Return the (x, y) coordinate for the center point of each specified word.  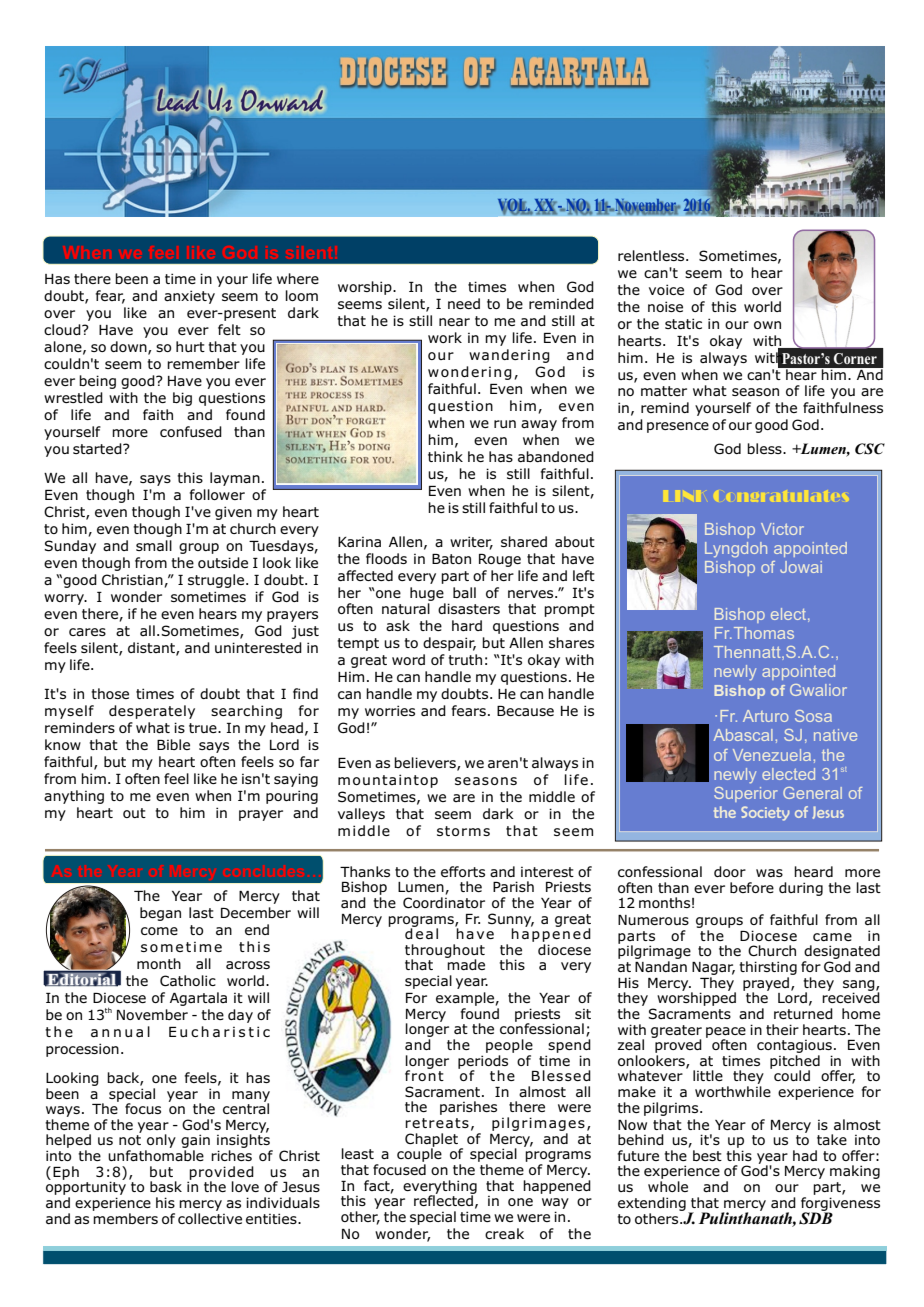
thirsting (768, 968)
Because (525, 711)
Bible (173, 744)
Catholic (188, 980)
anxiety (189, 297)
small (154, 545)
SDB (816, 1217)
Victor (782, 529)
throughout (445, 952)
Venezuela (772, 755)
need (464, 303)
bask (166, 1186)
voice (666, 289)
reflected (444, 1199)
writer (471, 542)
